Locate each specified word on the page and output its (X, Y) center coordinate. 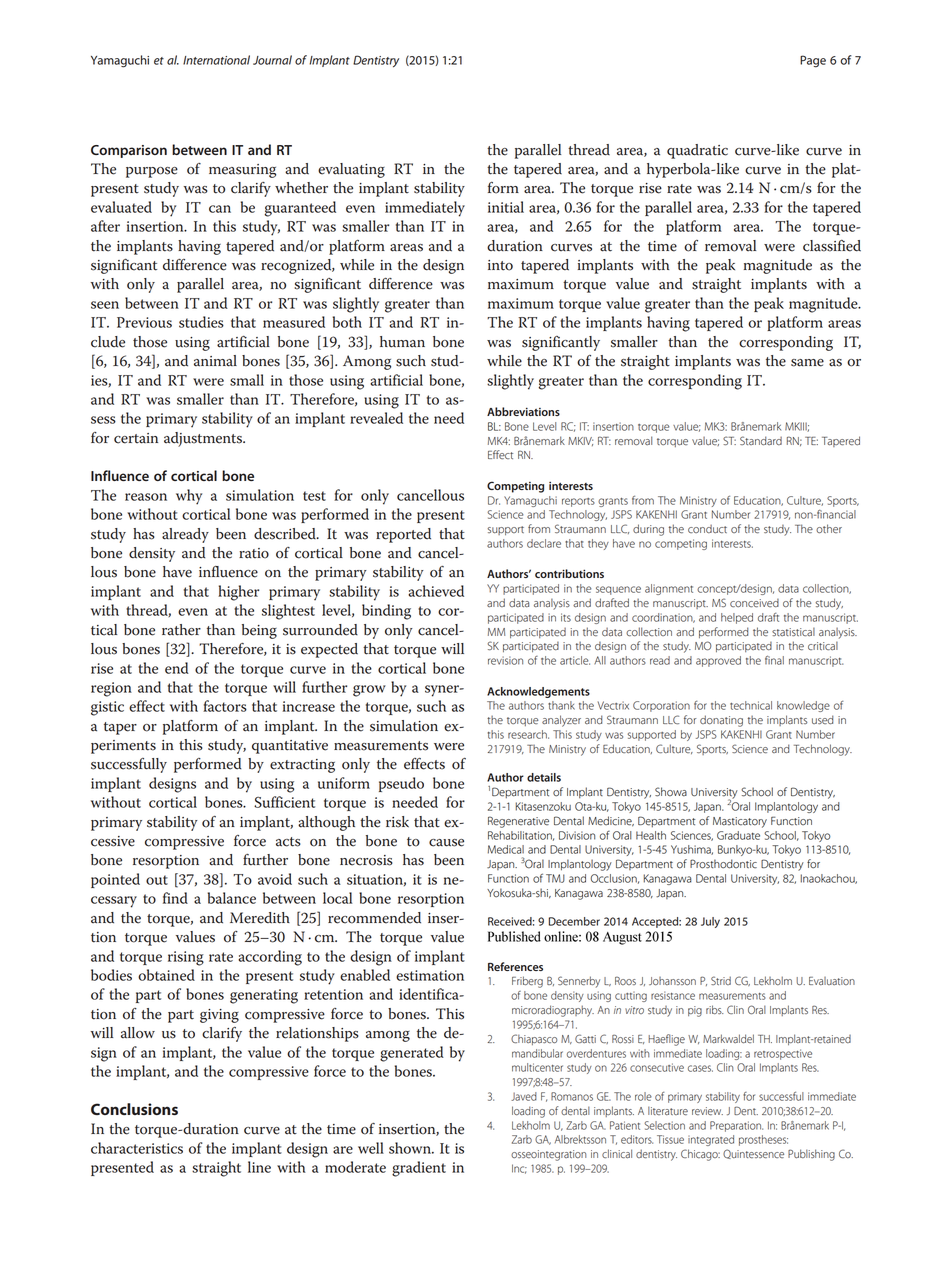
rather (181, 630)
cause (446, 843)
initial (506, 207)
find (175, 898)
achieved (436, 591)
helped (737, 618)
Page (813, 61)
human (402, 342)
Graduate (738, 835)
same (807, 363)
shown (411, 1148)
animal (215, 361)
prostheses (763, 1140)
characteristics (137, 1148)
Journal (272, 60)
